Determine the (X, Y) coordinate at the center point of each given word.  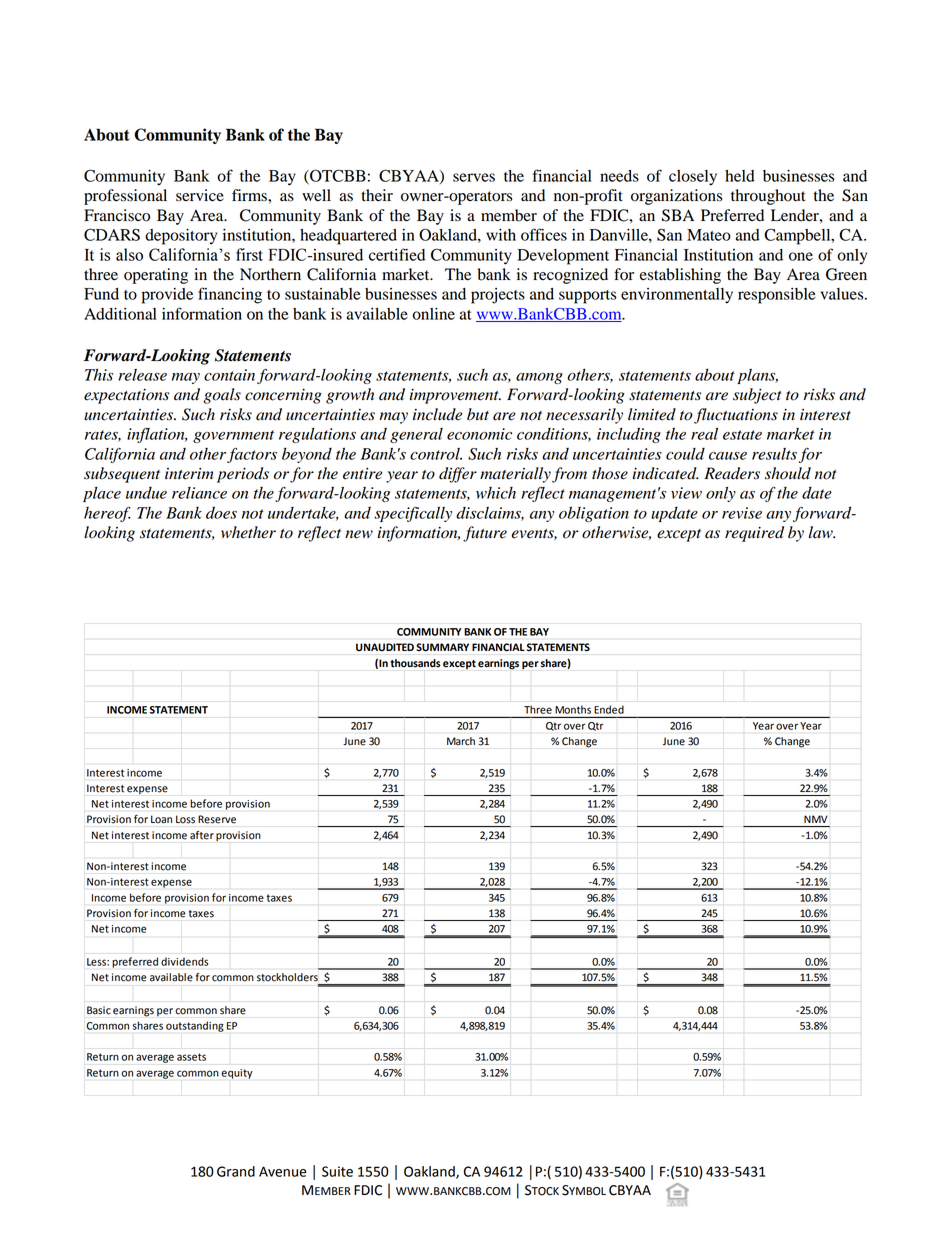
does (221, 512)
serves (474, 177)
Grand (236, 1171)
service (200, 195)
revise (742, 513)
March (461, 741)
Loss (185, 819)
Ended (609, 710)
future (485, 534)
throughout (768, 197)
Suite (337, 1171)
